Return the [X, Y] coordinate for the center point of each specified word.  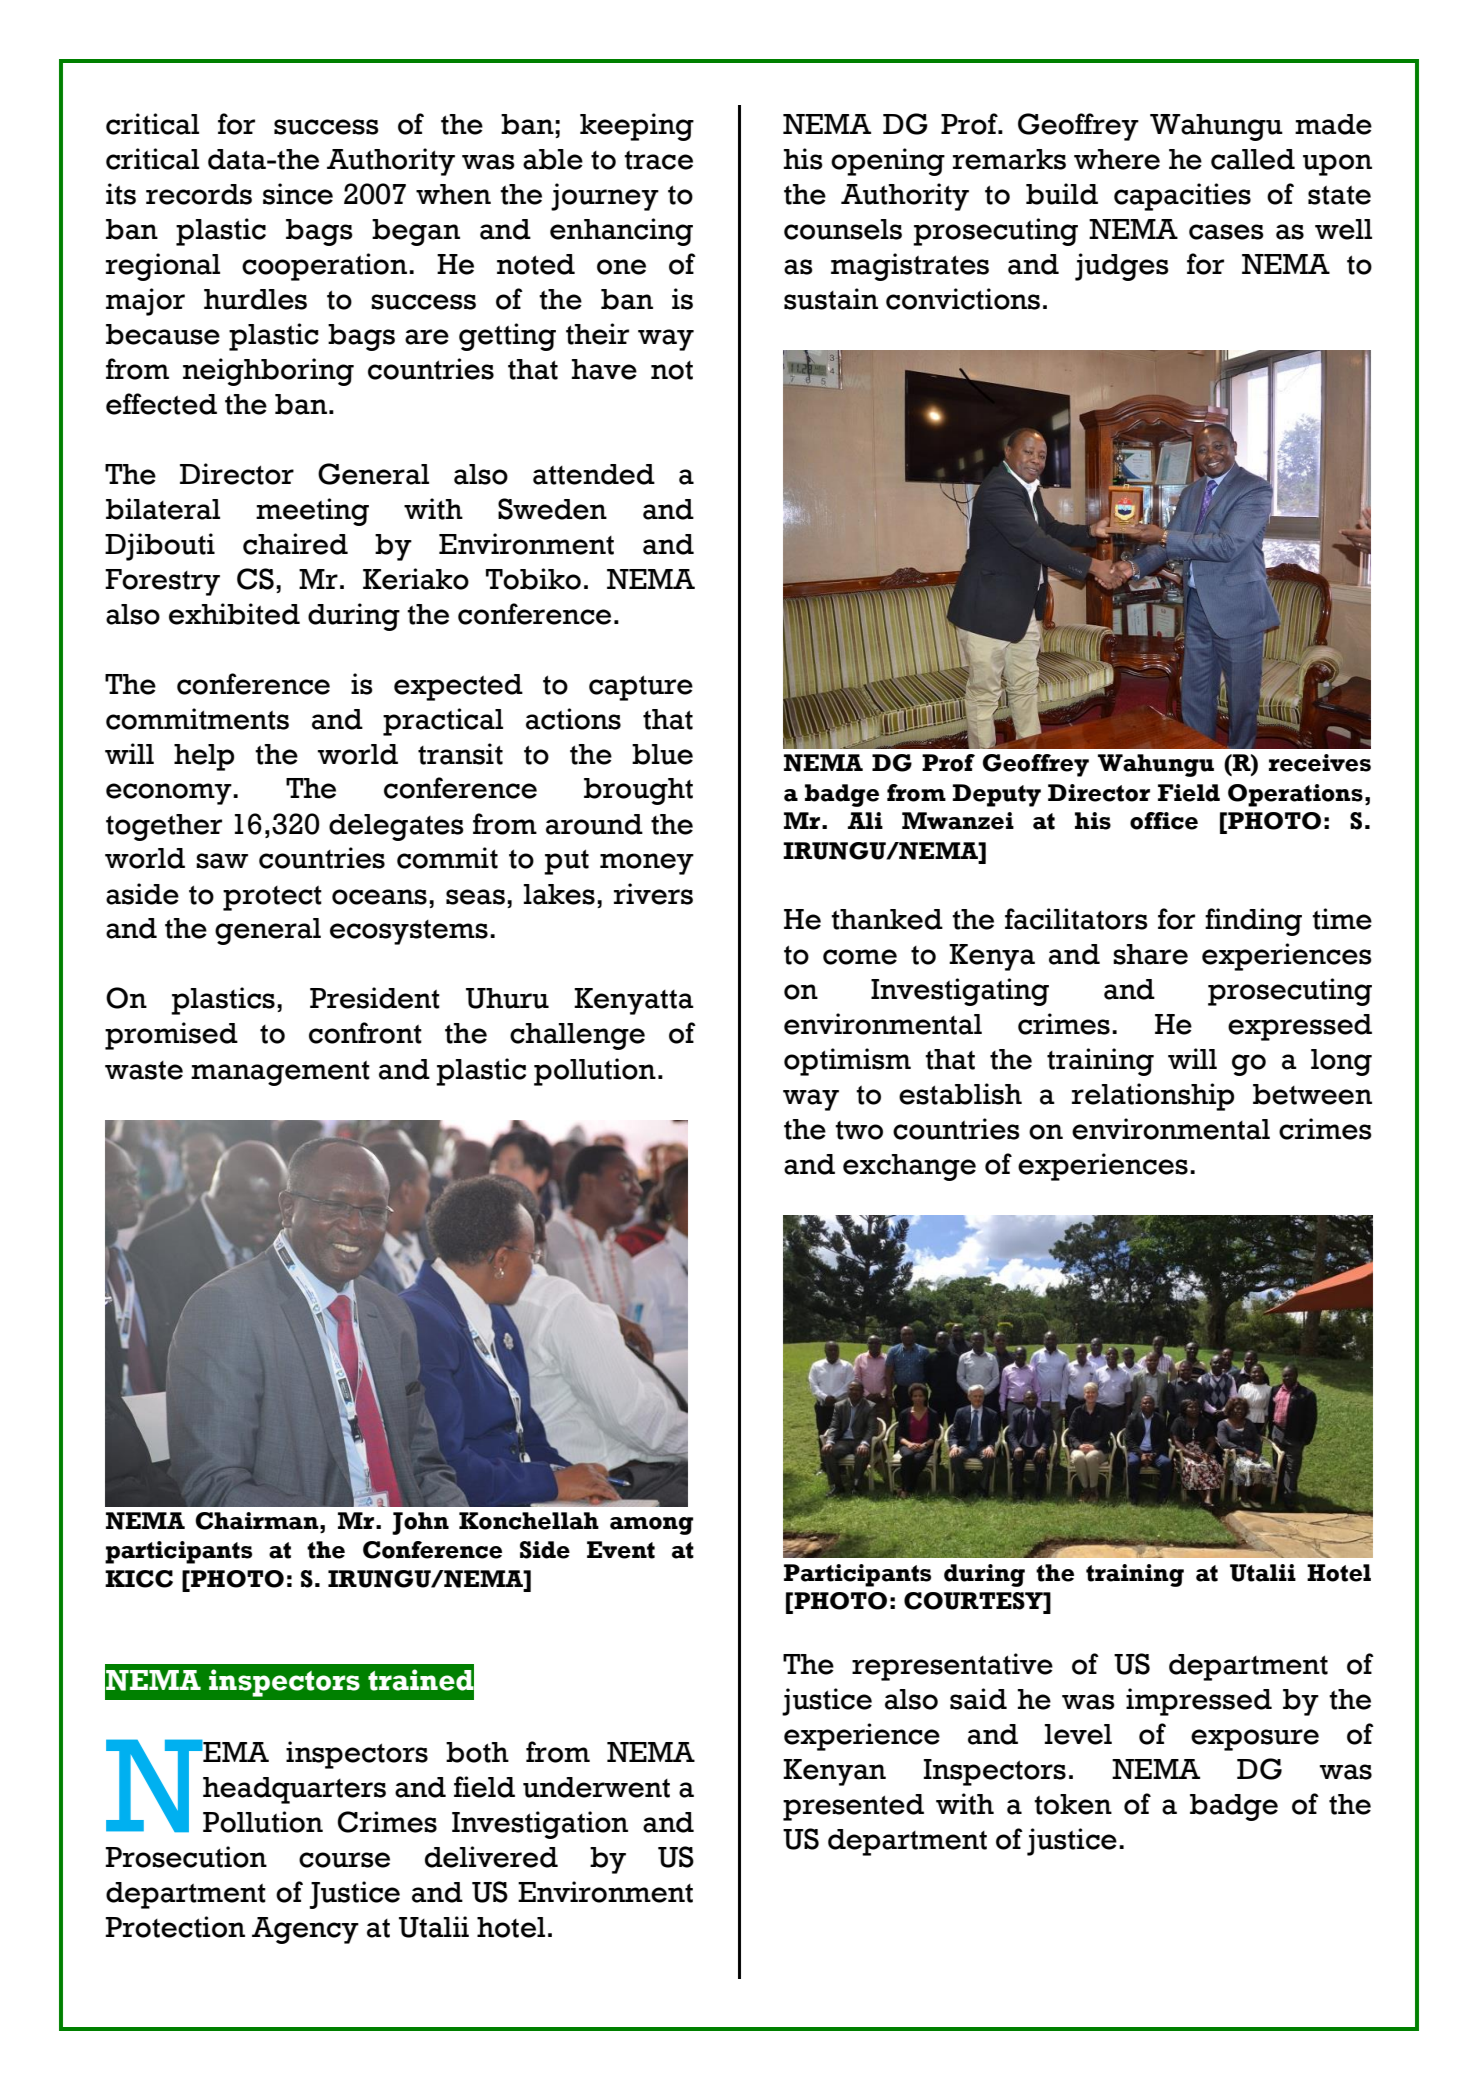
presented [853, 1807]
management [280, 1073]
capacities [1182, 197]
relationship [1153, 1097]
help [204, 757]
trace [658, 160]
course [344, 1860]
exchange [909, 1167]
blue [662, 754]
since [298, 194]
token [1073, 1804]
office [1164, 821]
